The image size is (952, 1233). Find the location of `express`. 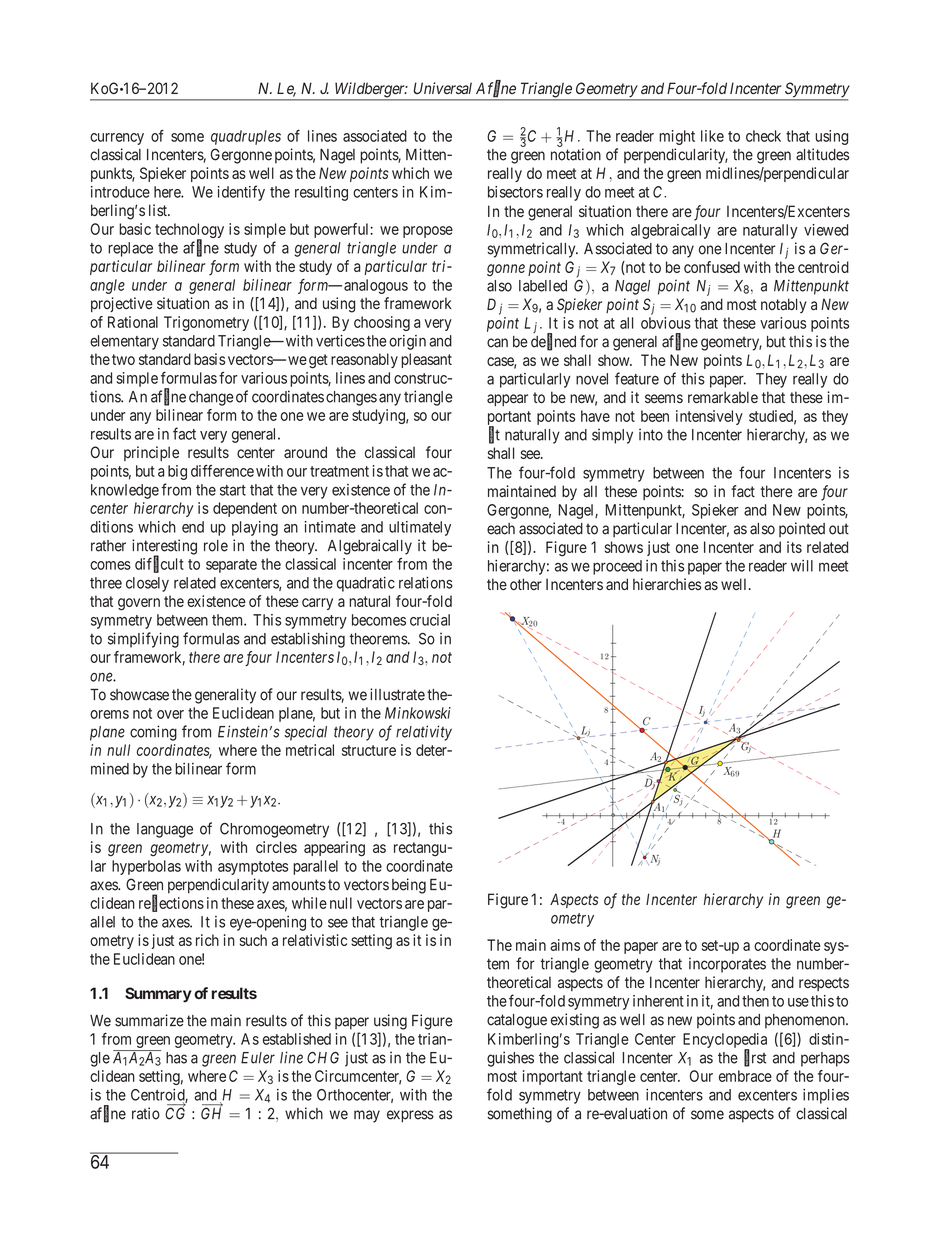

express is located at coordinates (410, 1116).
